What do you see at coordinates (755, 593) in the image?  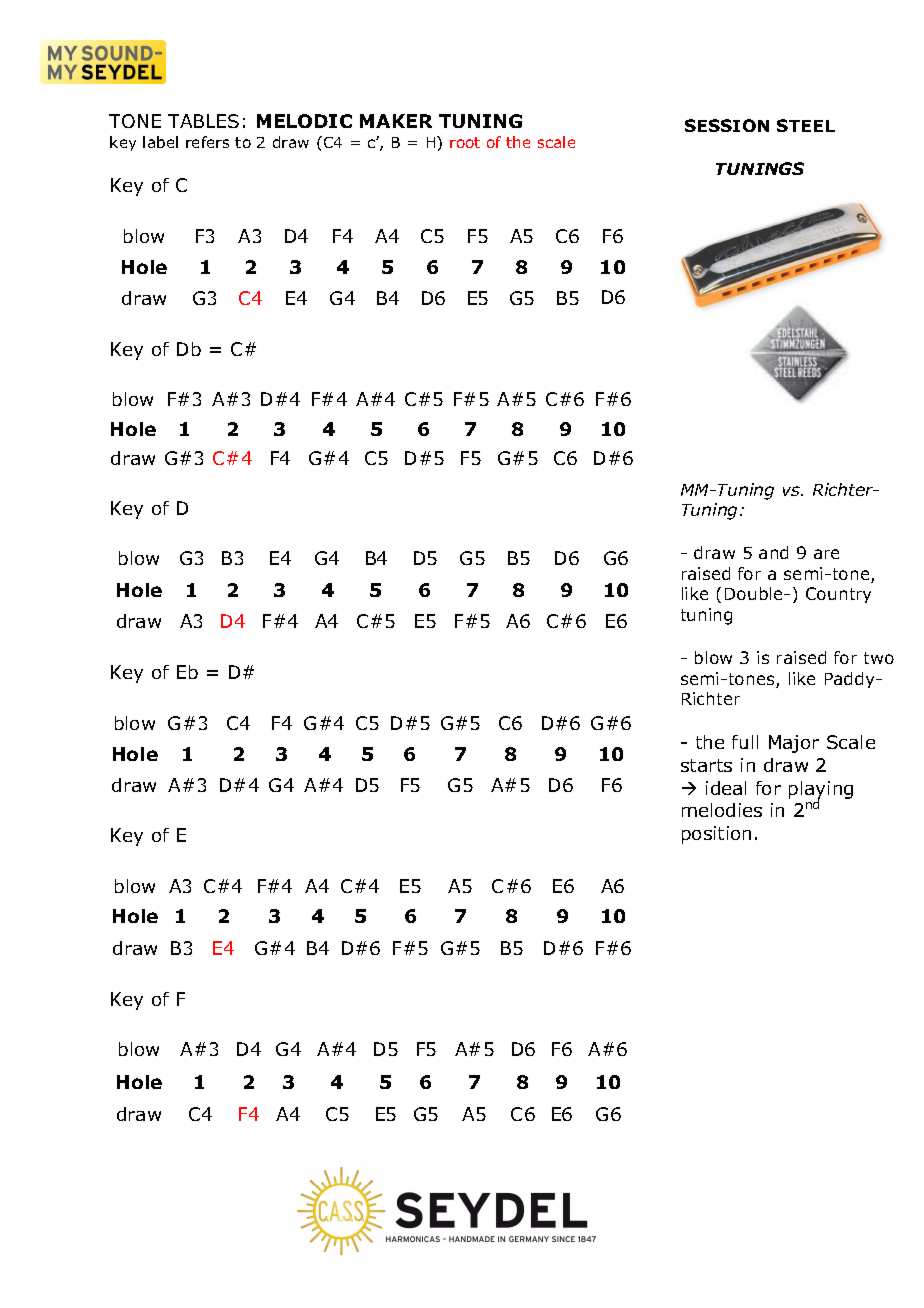 I see `Double` at bounding box center [755, 593].
